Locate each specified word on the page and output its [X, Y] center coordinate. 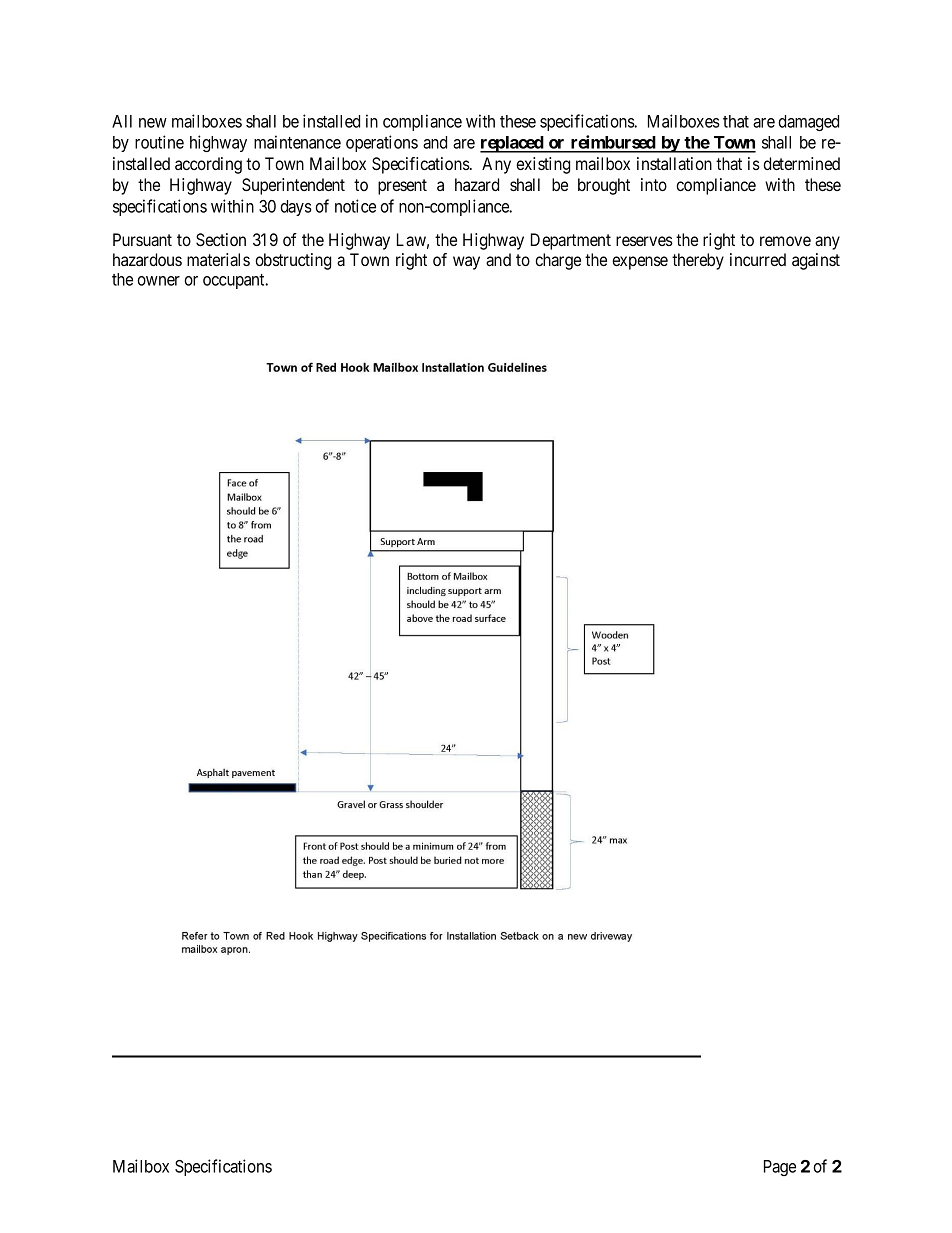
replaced [512, 144]
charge [558, 261]
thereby [698, 261]
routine [159, 142]
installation [674, 163]
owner [158, 281]
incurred [758, 259]
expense [640, 263]
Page [780, 1168]
